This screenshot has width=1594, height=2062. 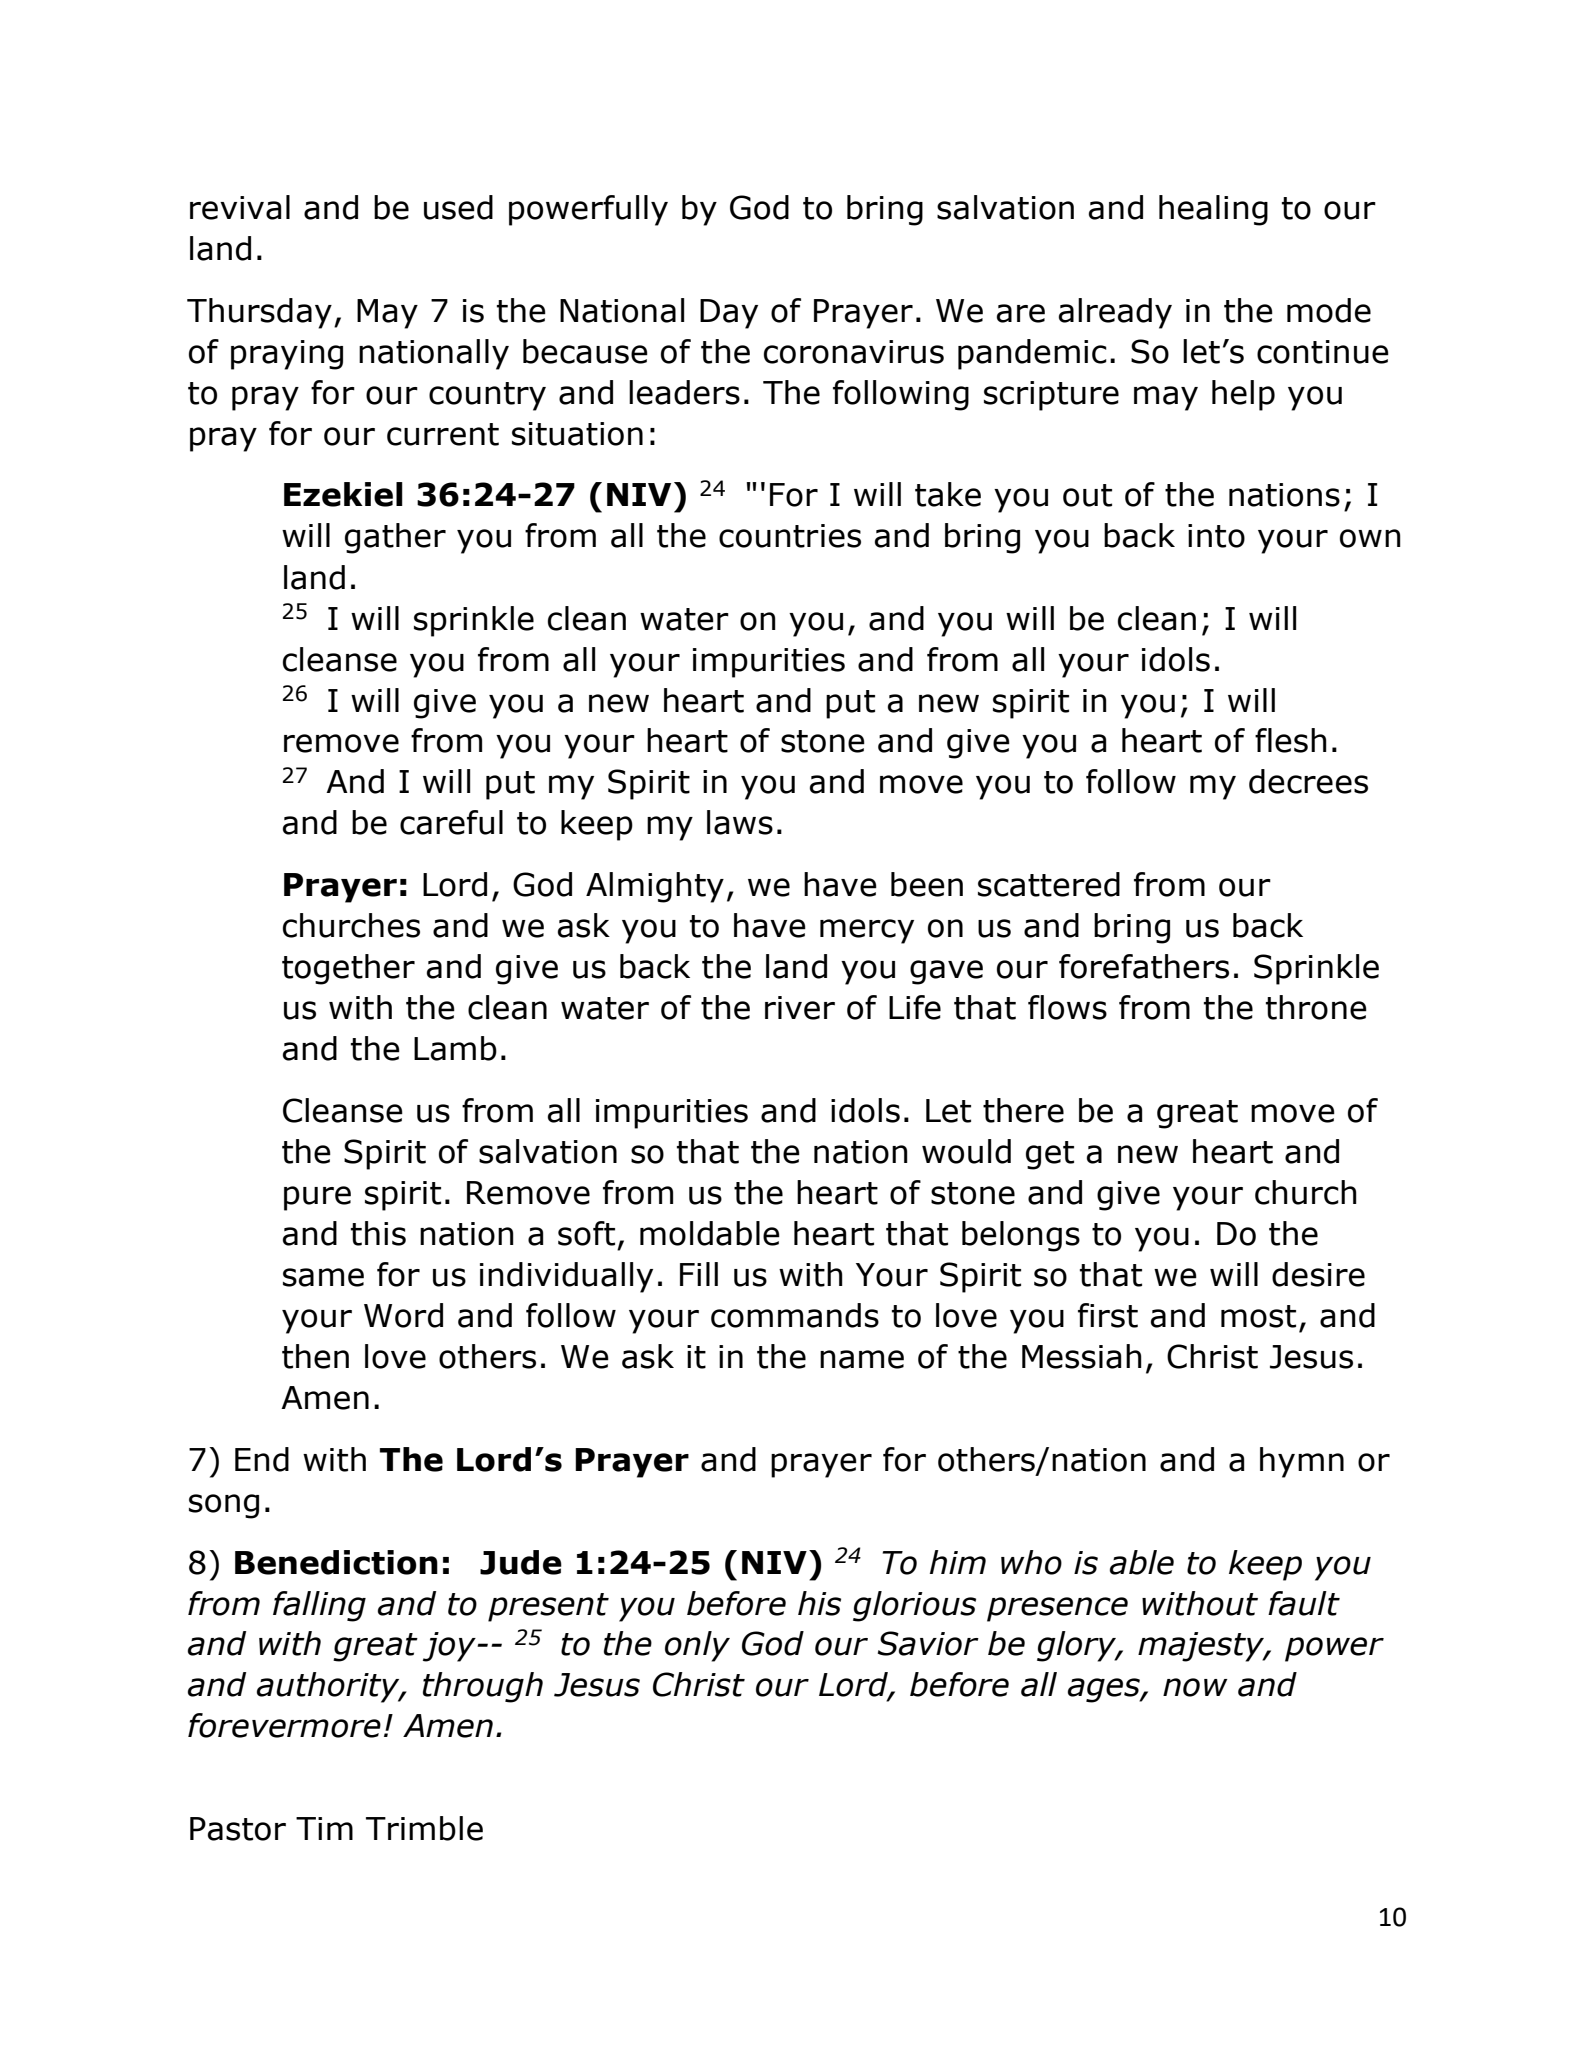 I want to click on only, so click(x=697, y=1646).
